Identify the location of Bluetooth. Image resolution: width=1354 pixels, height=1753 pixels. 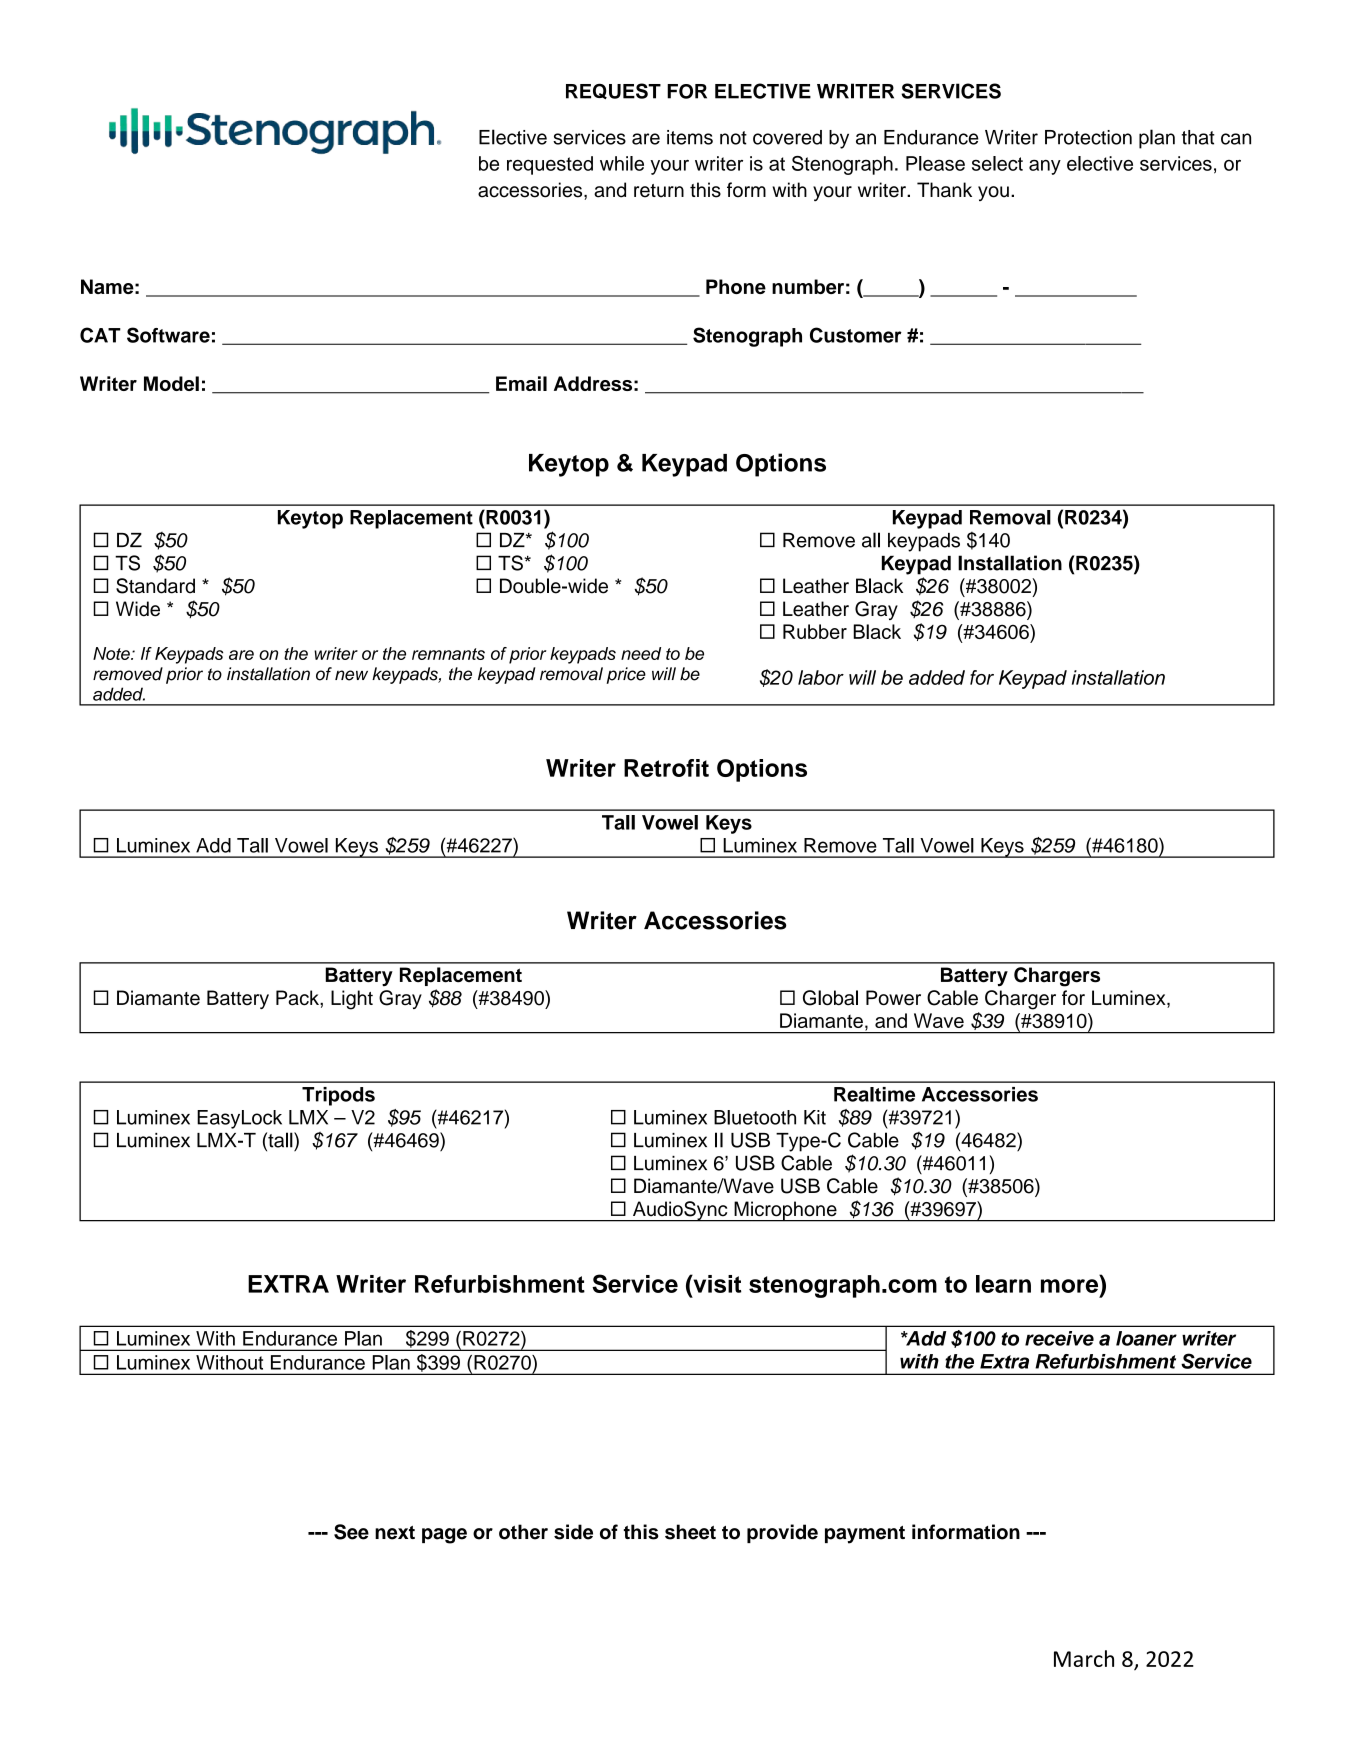
(755, 1117).
